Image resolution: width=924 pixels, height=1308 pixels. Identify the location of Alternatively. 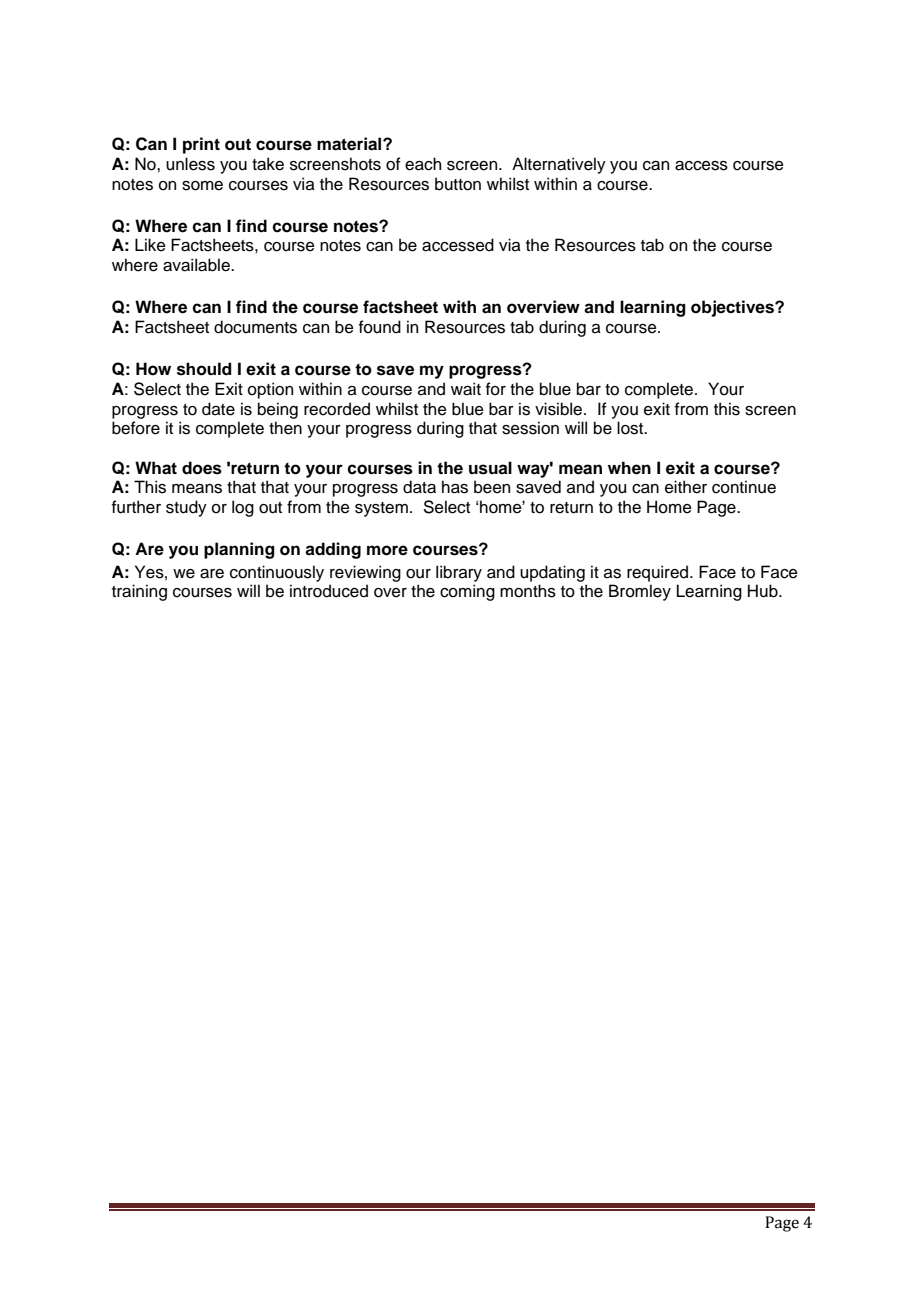
(559, 165).
